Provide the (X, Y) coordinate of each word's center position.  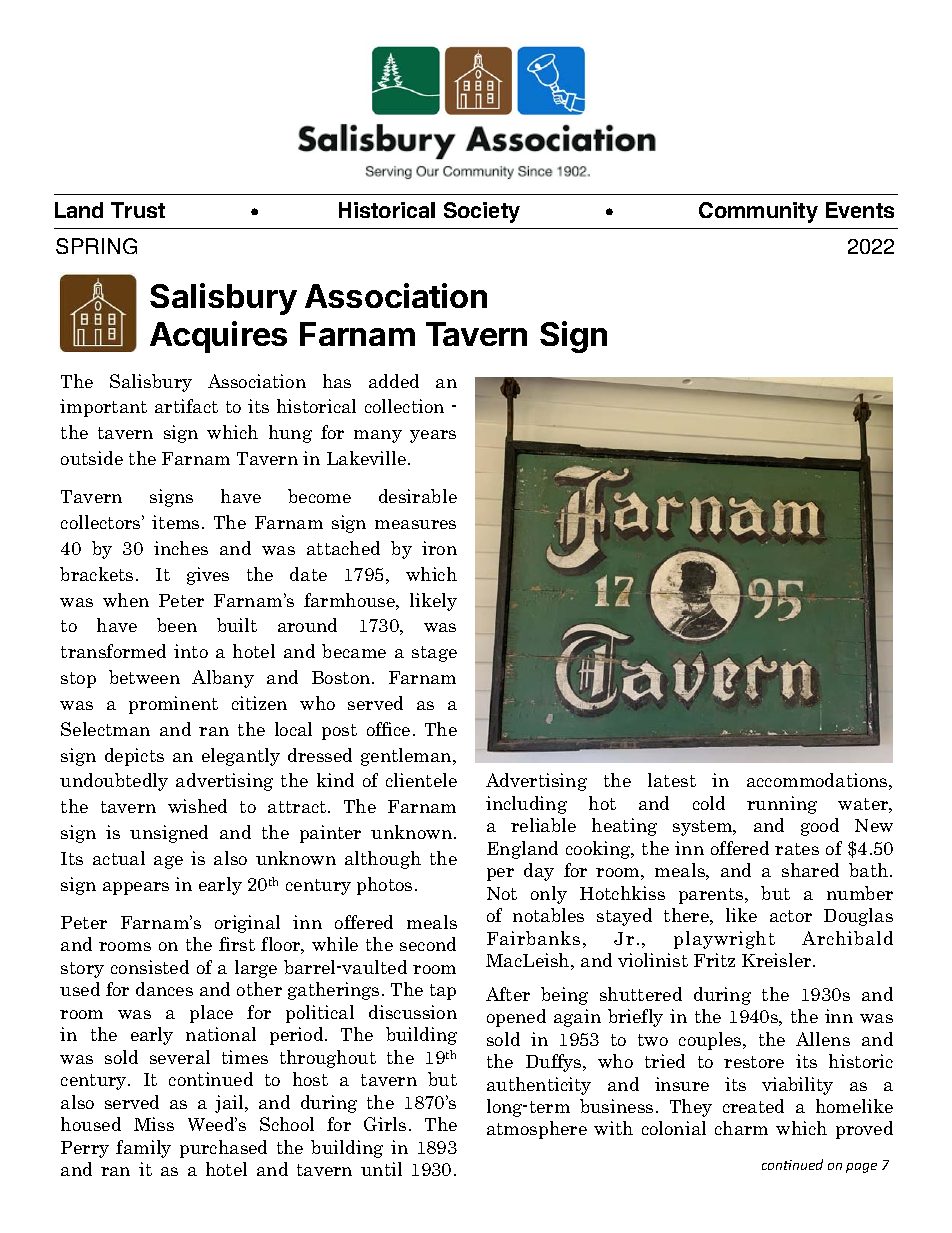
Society (482, 212)
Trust (138, 210)
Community (758, 212)
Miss (154, 1124)
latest (672, 780)
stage (434, 654)
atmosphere (537, 1130)
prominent (173, 705)
